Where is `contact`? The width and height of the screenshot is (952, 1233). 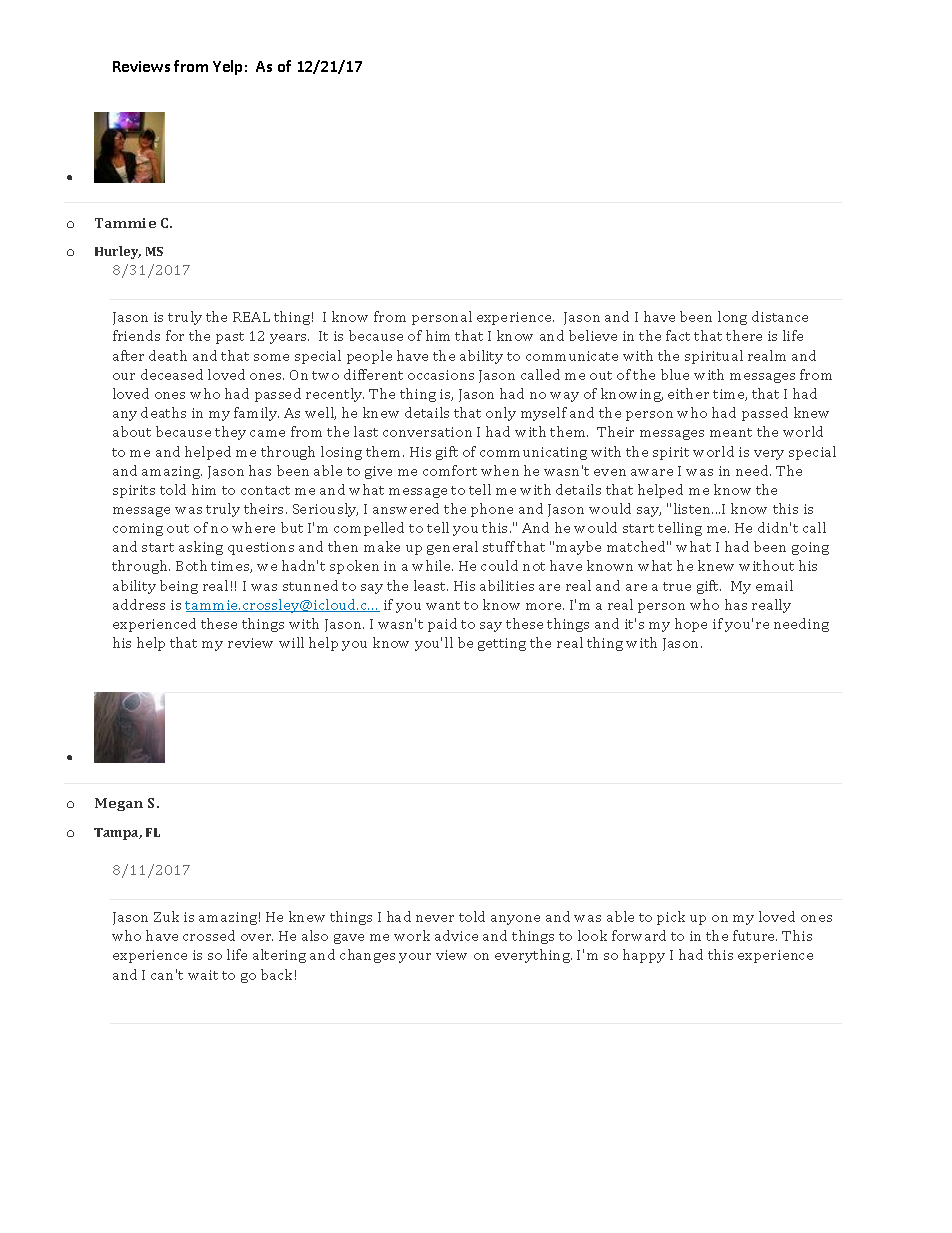 contact is located at coordinates (265, 490).
